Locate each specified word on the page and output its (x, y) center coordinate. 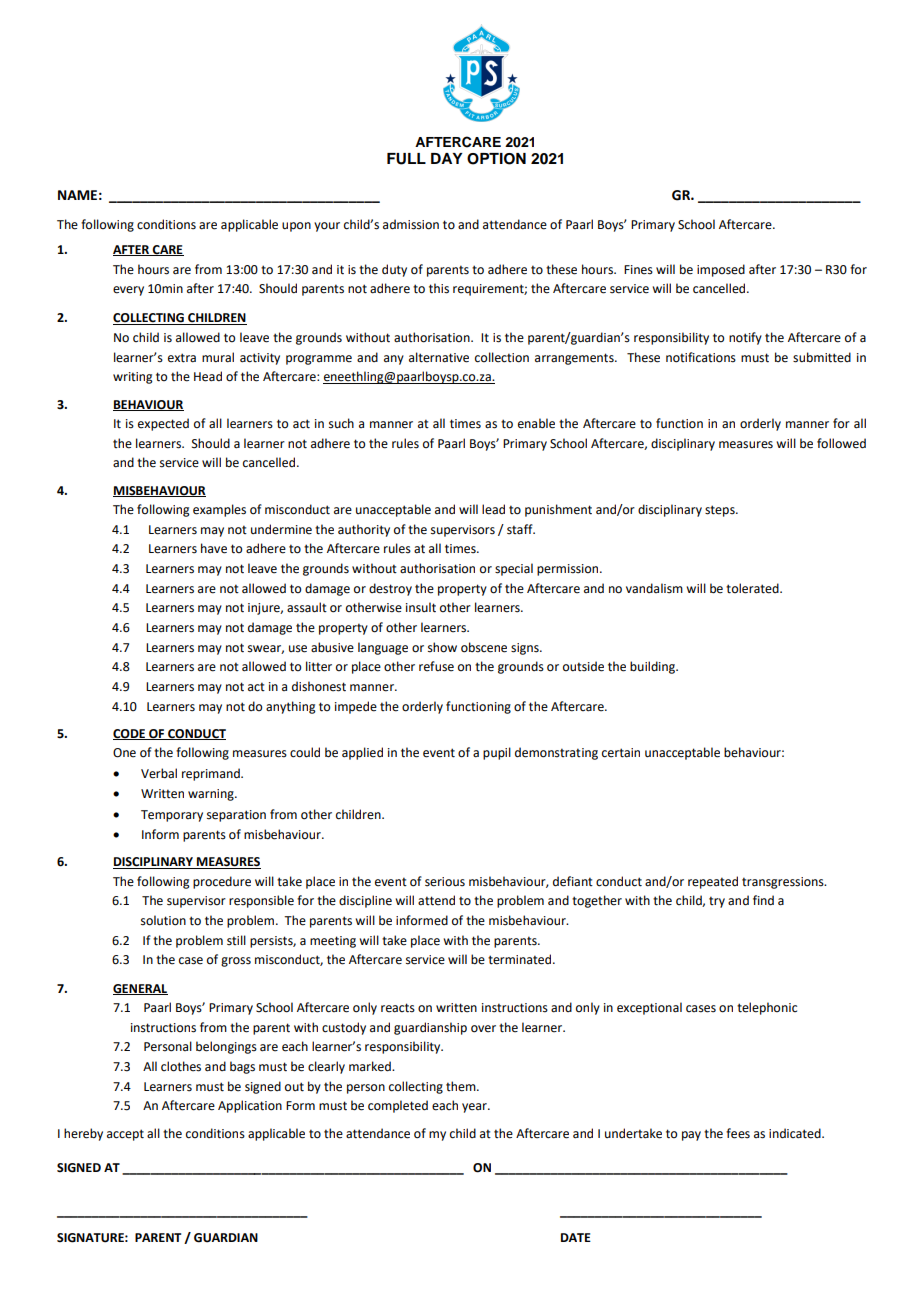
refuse (436, 666)
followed (841, 443)
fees (738, 1133)
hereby (83, 1134)
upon (296, 227)
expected (163, 424)
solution (163, 920)
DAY (447, 158)
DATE (576, 1237)
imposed (721, 270)
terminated (521, 959)
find (763, 900)
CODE (130, 734)
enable (536, 423)
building (654, 667)
